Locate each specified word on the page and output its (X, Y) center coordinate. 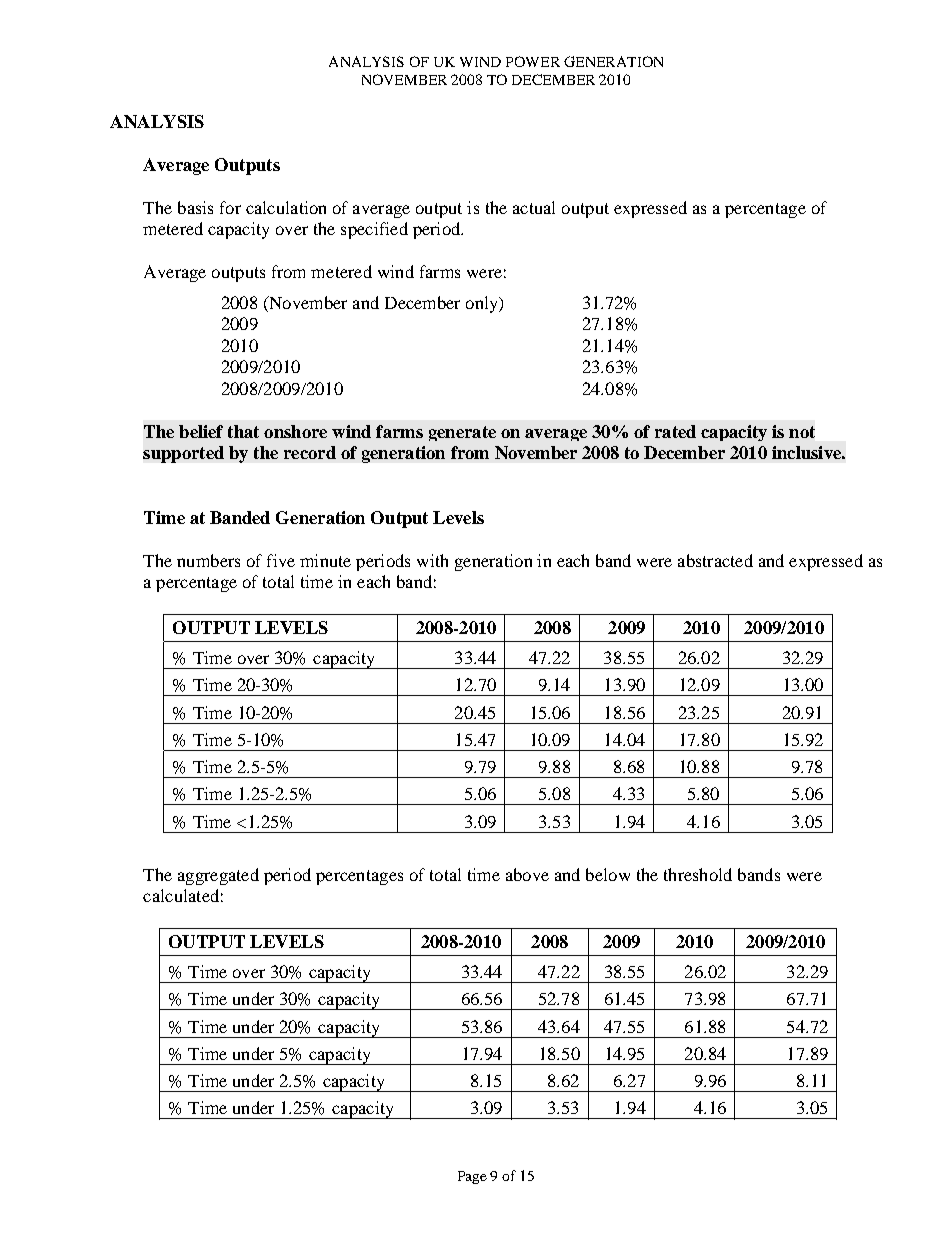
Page (472, 1177)
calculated (181, 895)
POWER (533, 61)
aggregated (218, 876)
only (483, 304)
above (527, 874)
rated (675, 431)
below (608, 874)
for (230, 207)
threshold (698, 874)
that (243, 431)
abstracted (715, 560)
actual (534, 207)
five (281, 560)
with (432, 560)
